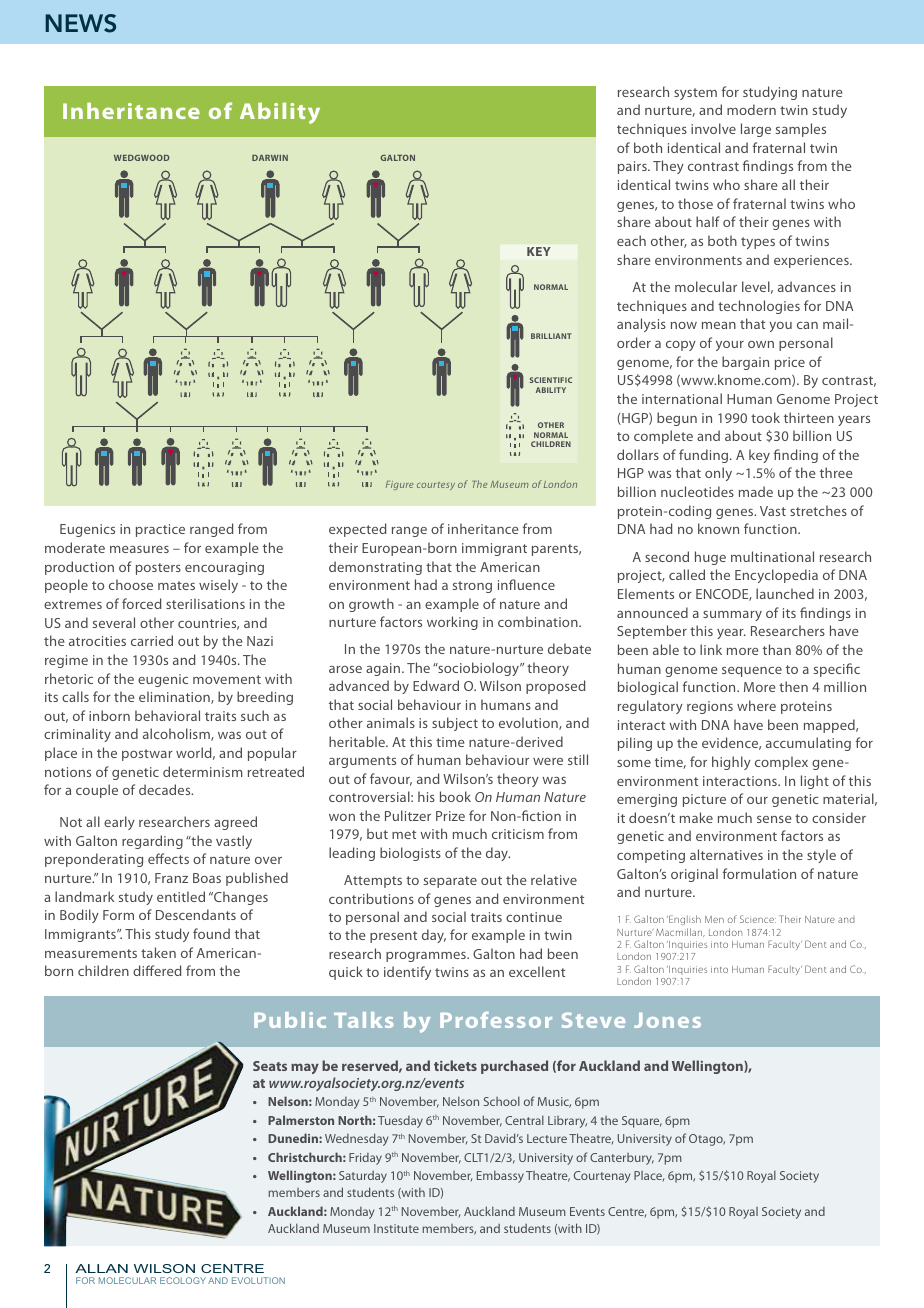  What do you see at coordinates (183, 1280) in the screenshot?
I see `ECOLOGY` at bounding box center [183, 1280].
